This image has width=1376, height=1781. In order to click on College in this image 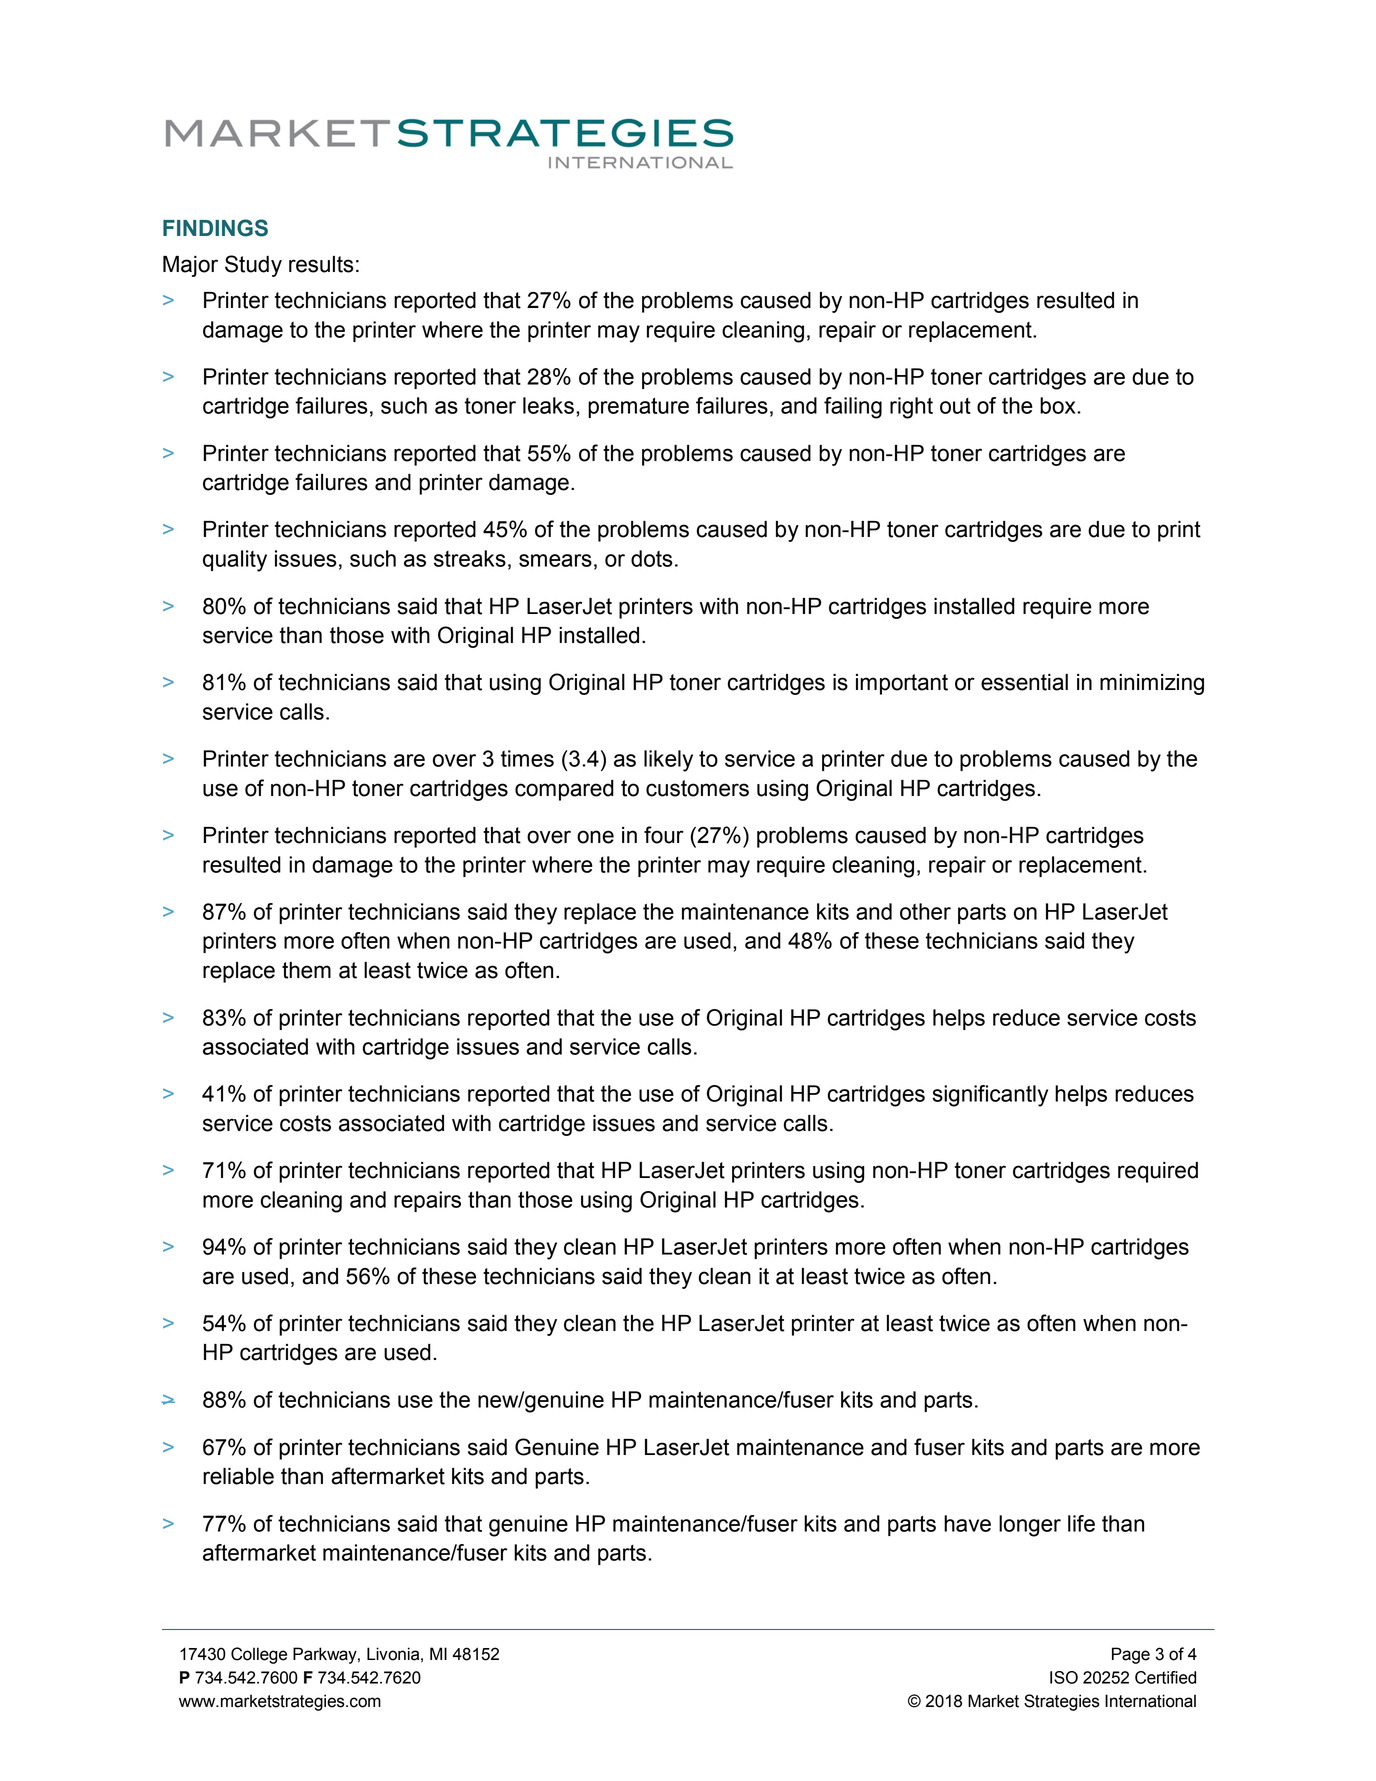, I will do `click(259, 1655)`.
